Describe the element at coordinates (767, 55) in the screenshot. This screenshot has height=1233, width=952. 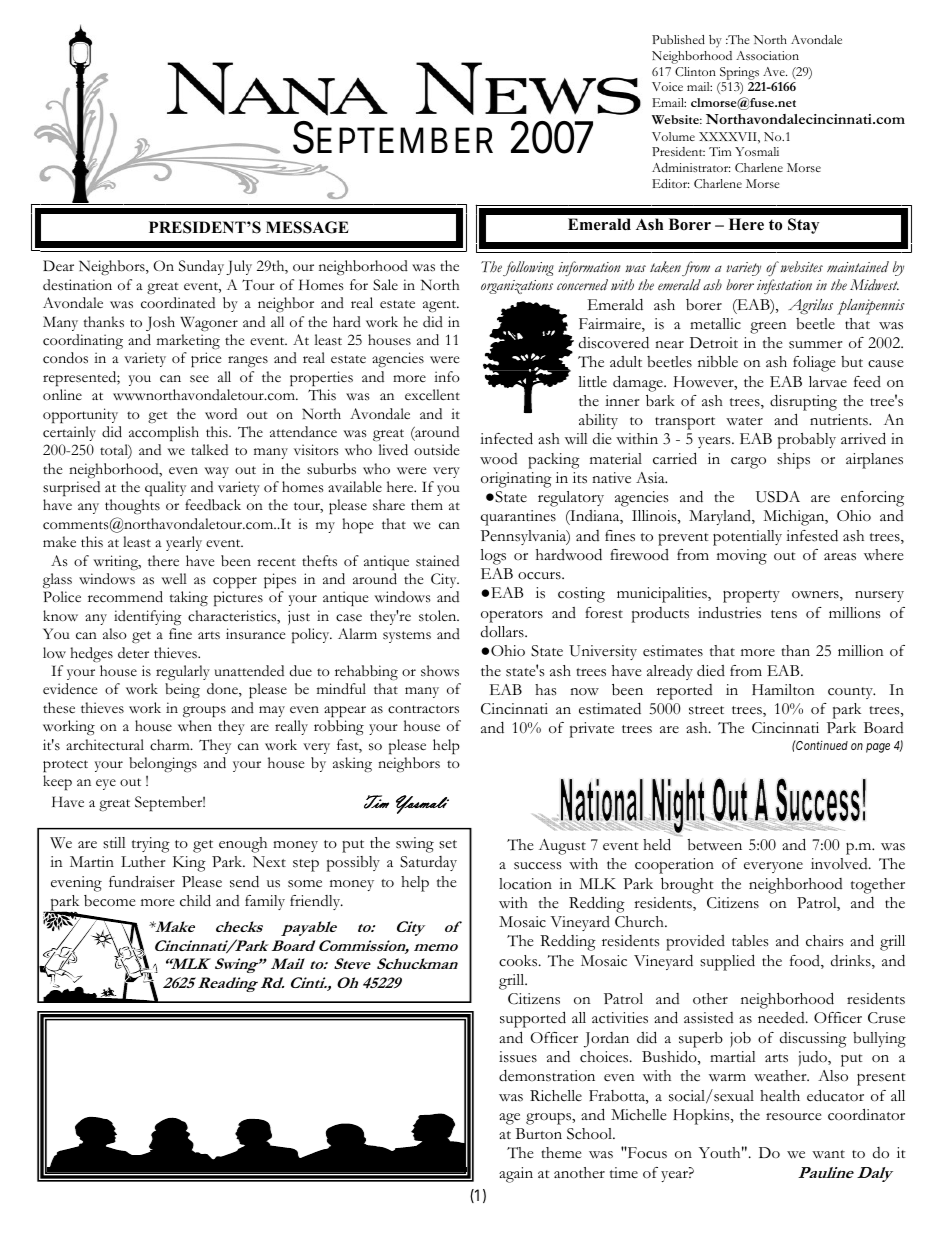
I see `Association` at that location.
